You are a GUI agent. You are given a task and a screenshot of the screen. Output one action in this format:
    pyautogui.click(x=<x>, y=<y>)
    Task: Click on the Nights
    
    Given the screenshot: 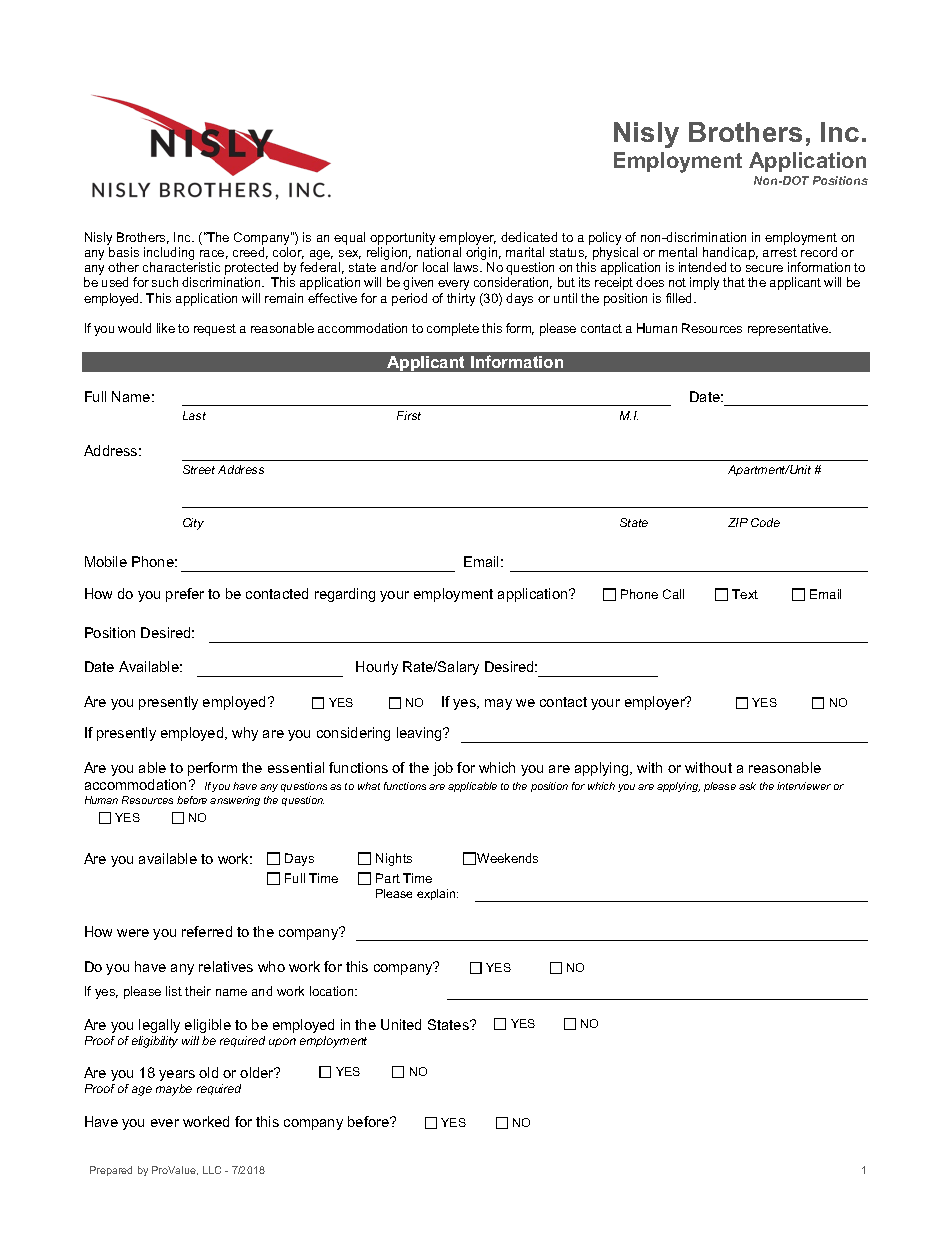 What is the action you would take?
    pyautogui.click(x=394, y=859)
